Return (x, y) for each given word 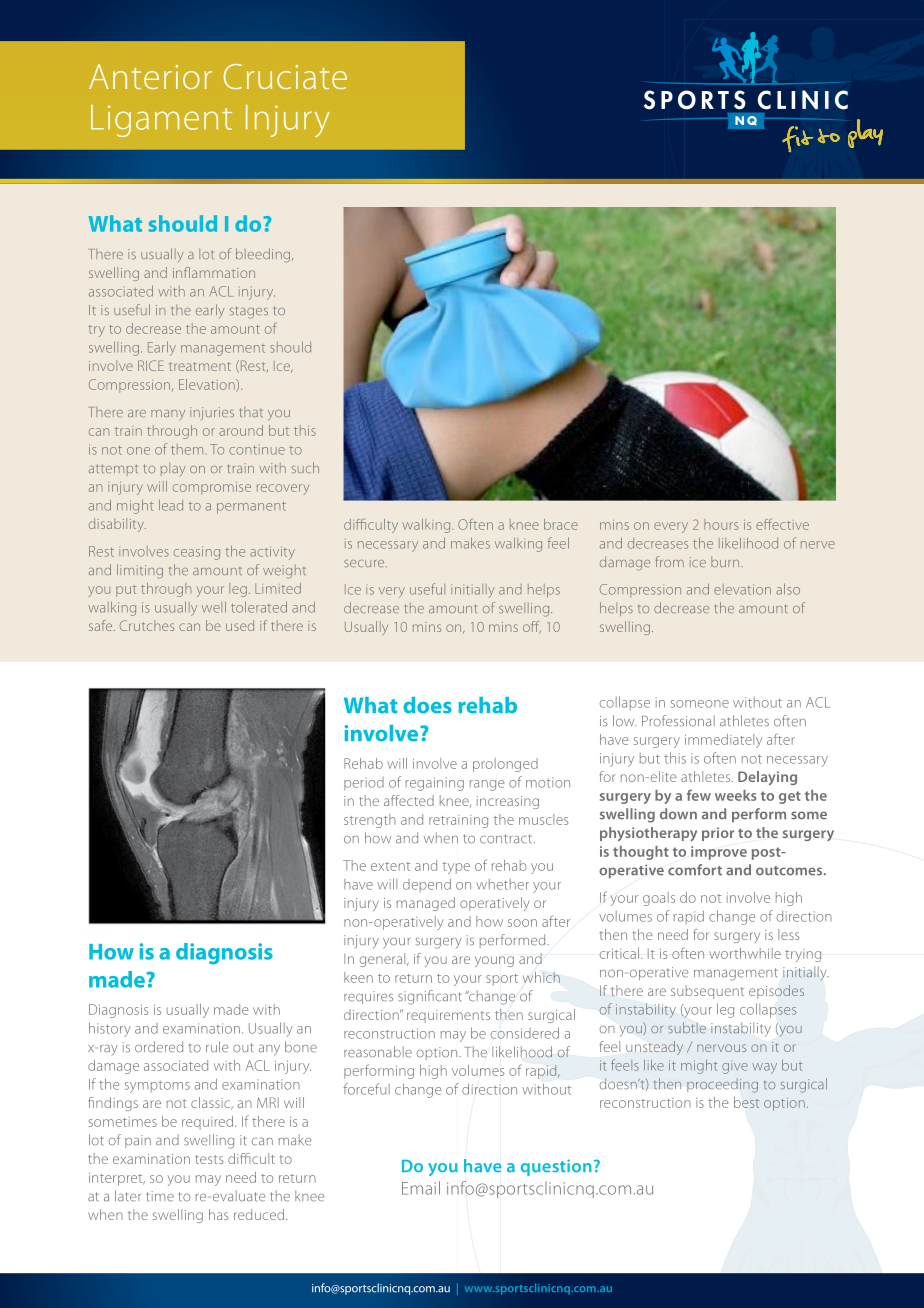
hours (721, 524)
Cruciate (285, 76)
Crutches (147, 625)
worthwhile (745, 953)
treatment (200, 366)
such (305, 467)
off (532, 627)
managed (426, 904)
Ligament (161, 121)
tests (209, 1159)
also (788, 589)
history (110, 1029)
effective (782, 524)
